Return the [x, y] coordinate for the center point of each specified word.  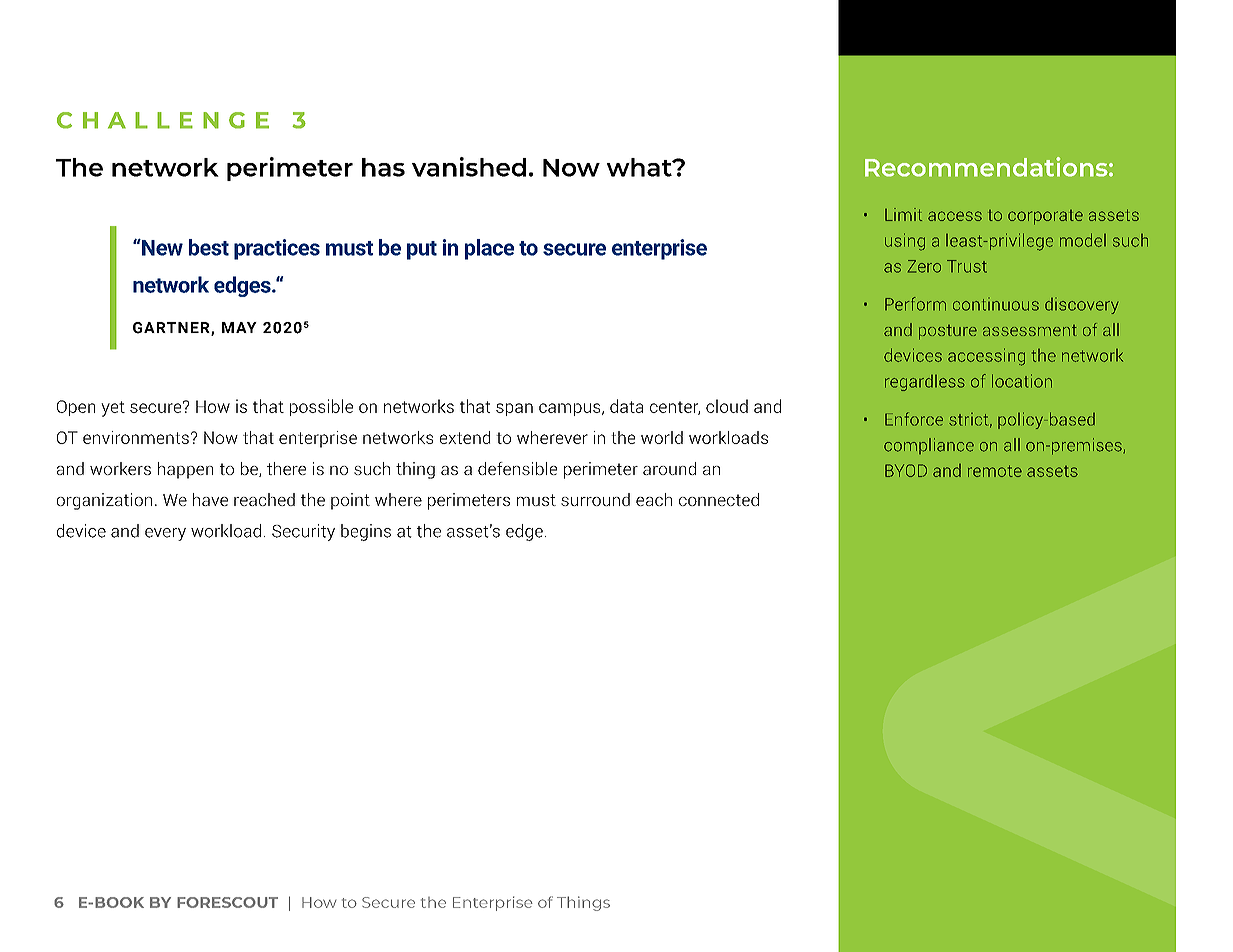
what [640, 167]
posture [948, 332]
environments [136, 437]
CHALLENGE [163, 120]
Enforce [914, 419]
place [489, 249]
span [514, 409]
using [905, 242]
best [209, 247]
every [165, 534]
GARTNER [172, 329]
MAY [239, 327]
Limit [903, 214]
